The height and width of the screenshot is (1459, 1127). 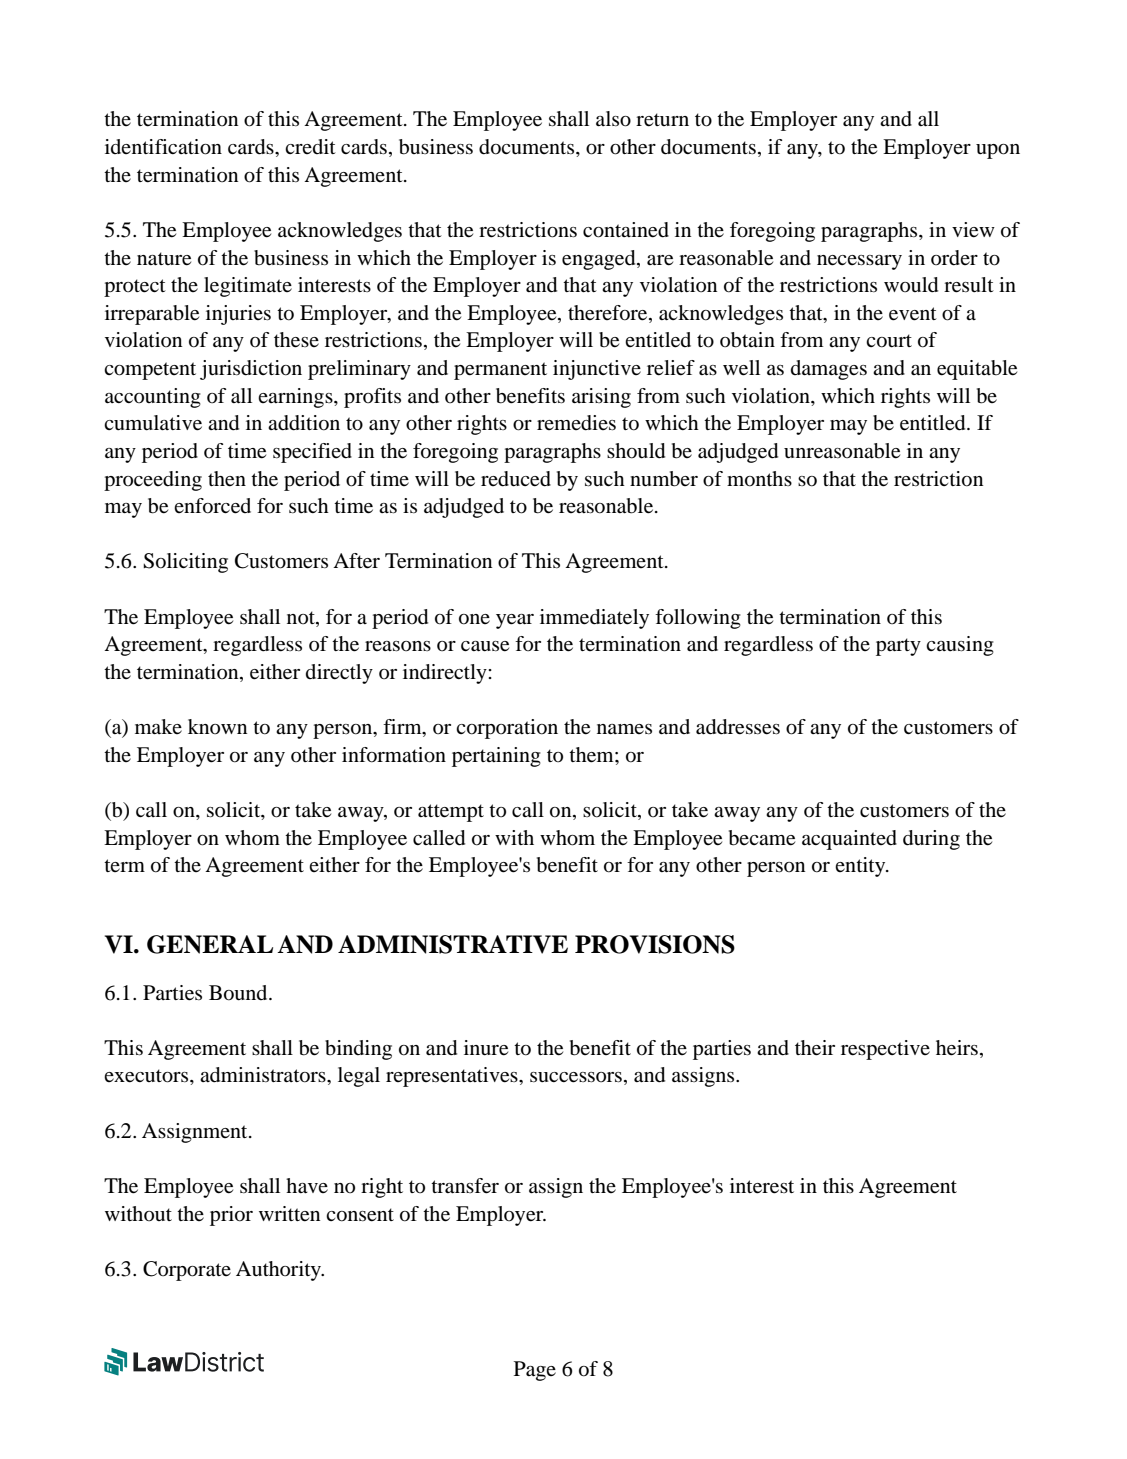 What do you see at coordinates (576, 423) in the screenshot?
I see `remedies` at bounding box center [576, 423].
